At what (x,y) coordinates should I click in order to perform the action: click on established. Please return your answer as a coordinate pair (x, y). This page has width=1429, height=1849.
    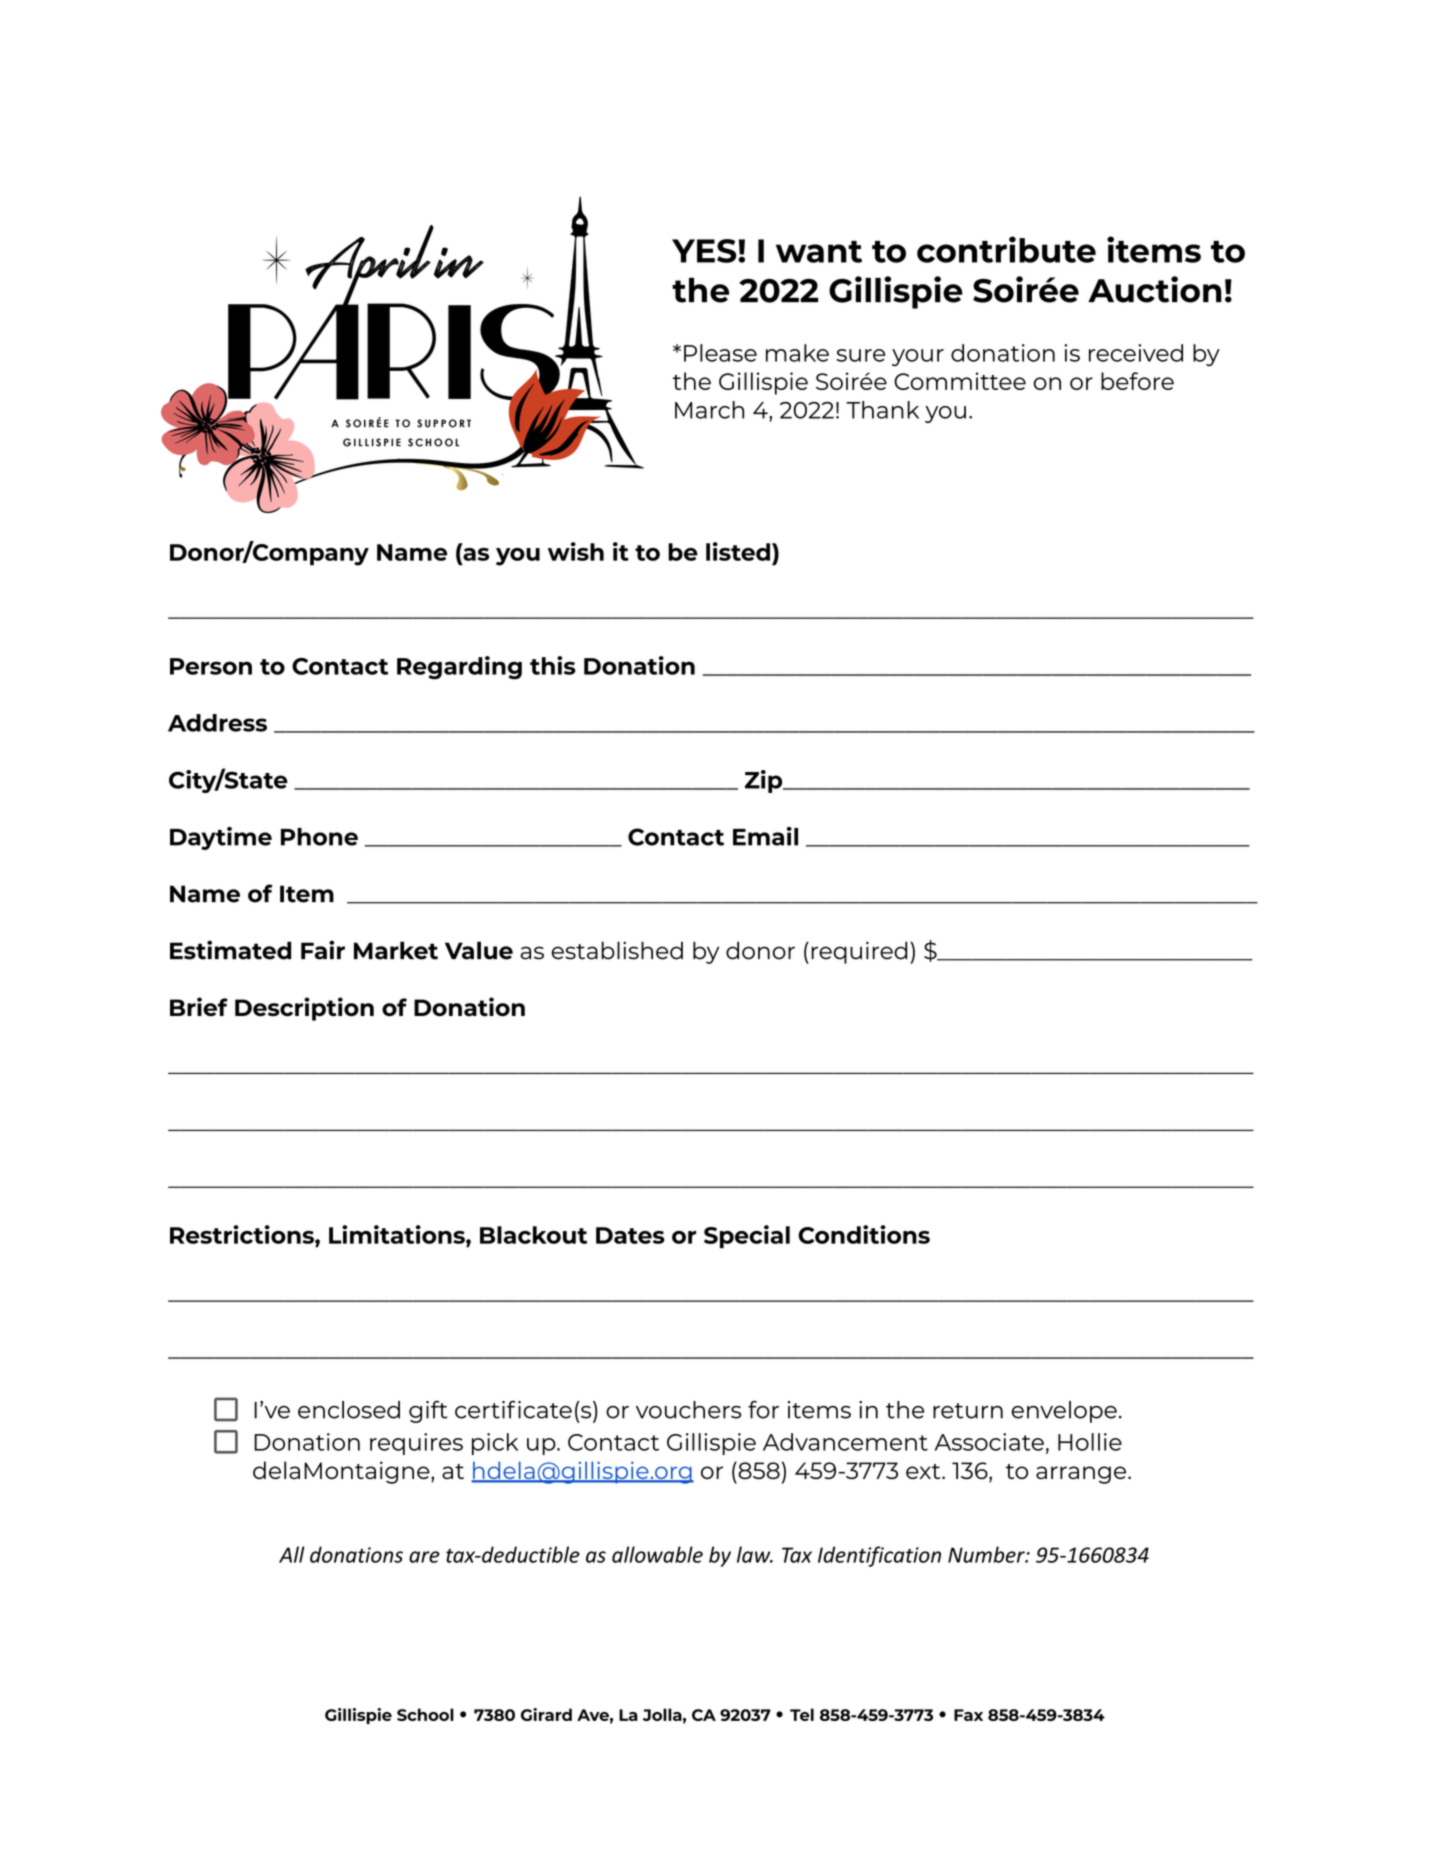
    Looking at the image, I should click on (617, 950).
